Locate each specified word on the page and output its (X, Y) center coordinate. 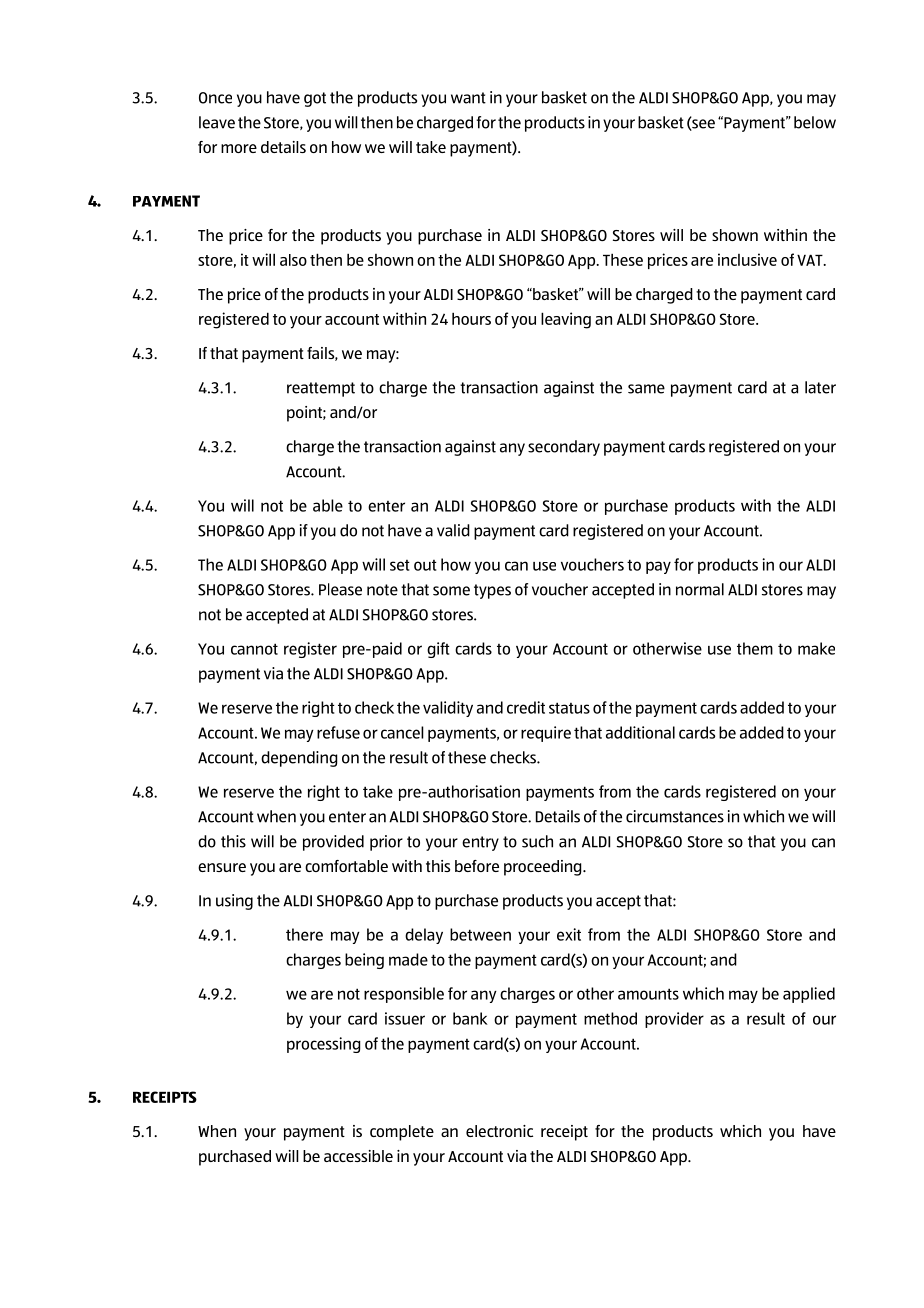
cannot (254, 649)
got (315, 99)
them (755, 648)
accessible (358, 1156)
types (492, 591)
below (815, 122)
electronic (499, 1131)
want (468, 98)
